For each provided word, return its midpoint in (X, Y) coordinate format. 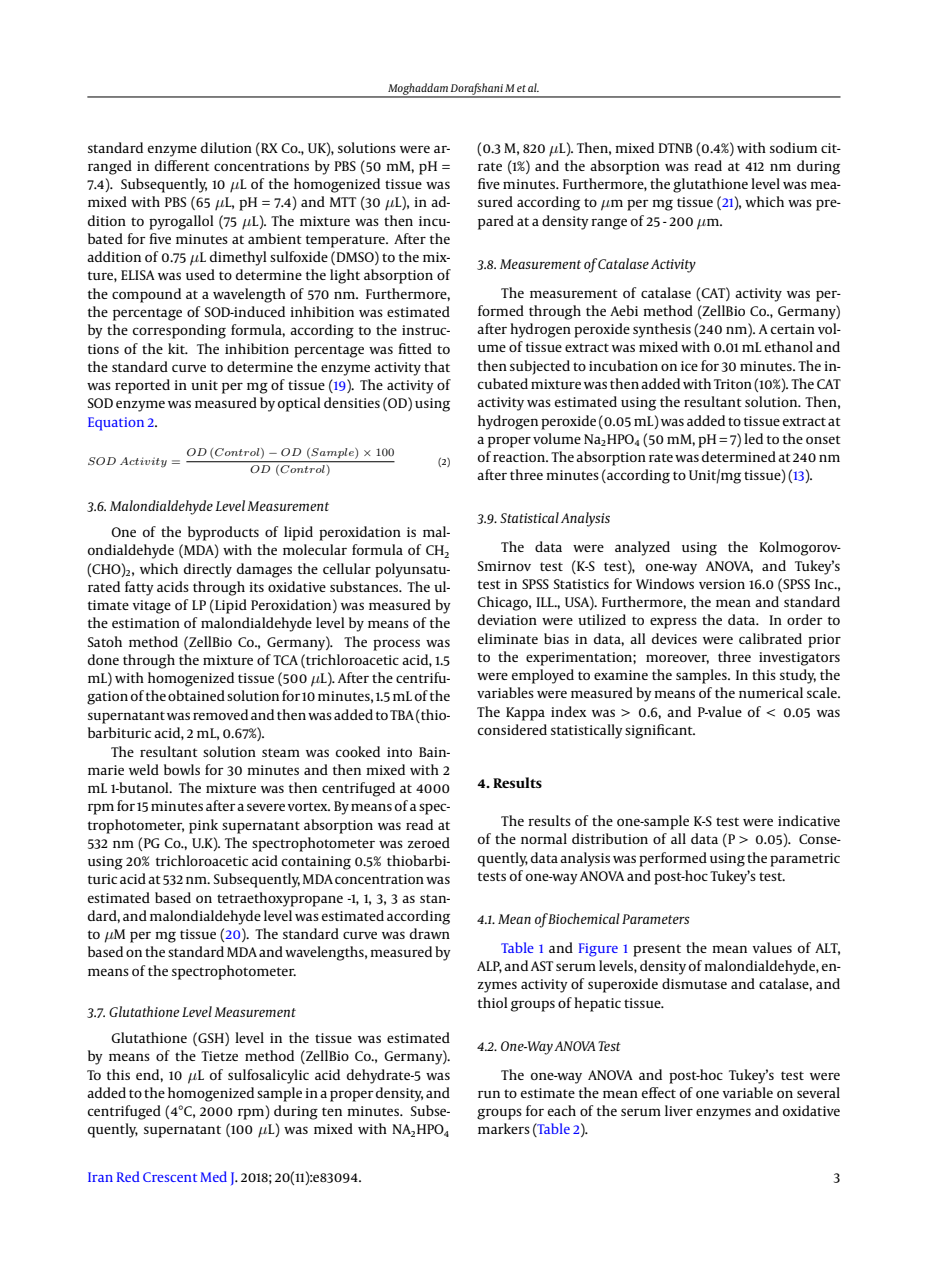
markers (504, 1128)
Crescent (170, 1177)
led (753, 438)
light (345, 276)
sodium (793, 147)
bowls (182, 769)
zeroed (429, 842)
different (182, 165)
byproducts (223, 533)
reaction (520, 457)
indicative (809, 820)
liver (679, 1110)
